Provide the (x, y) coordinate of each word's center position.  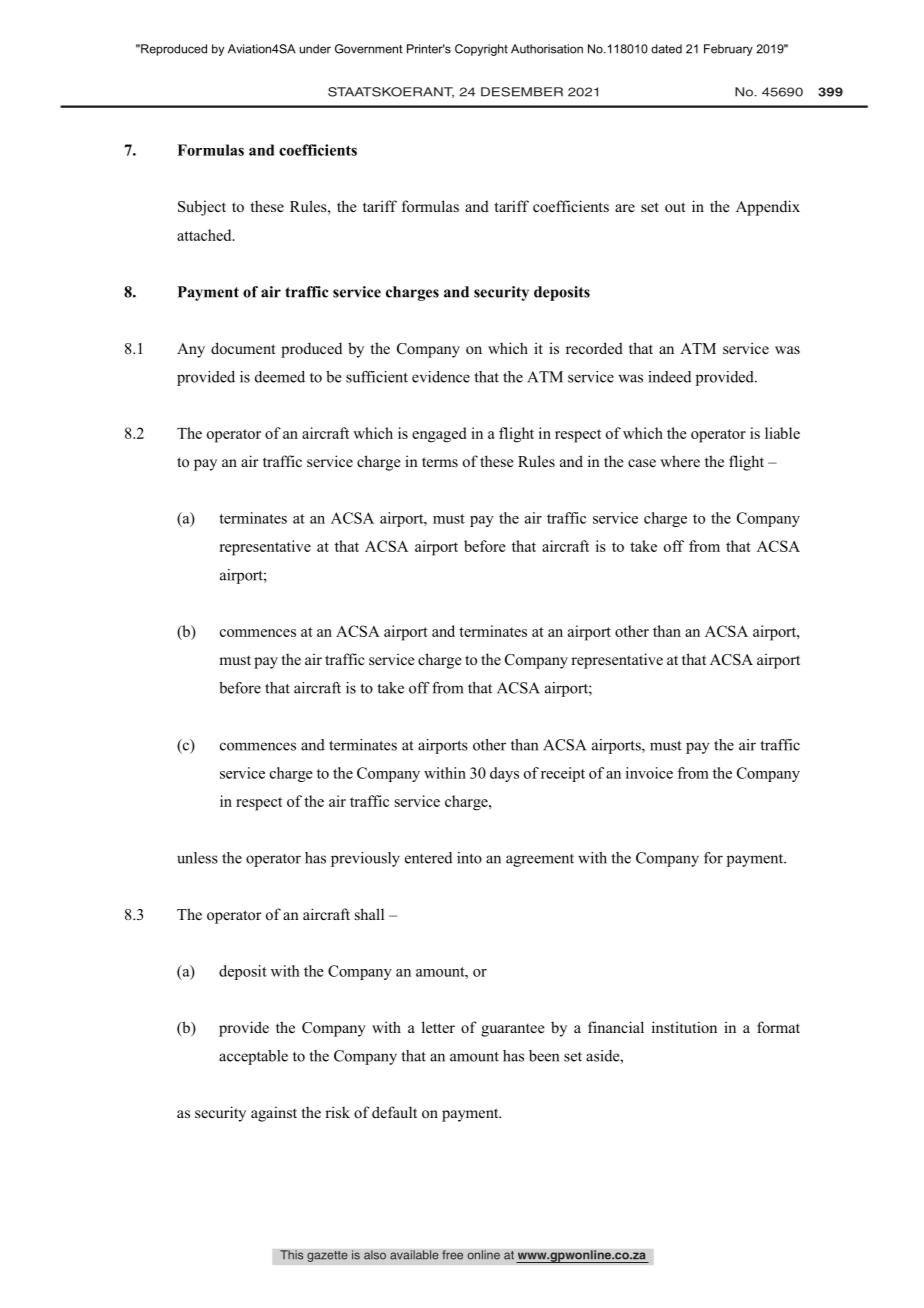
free (452, 1255)
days (504, 774)
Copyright (481, 50)
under (315, 49)
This (292, 1255)
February (728, 50)
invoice (649, 773)
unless (197, 858)
